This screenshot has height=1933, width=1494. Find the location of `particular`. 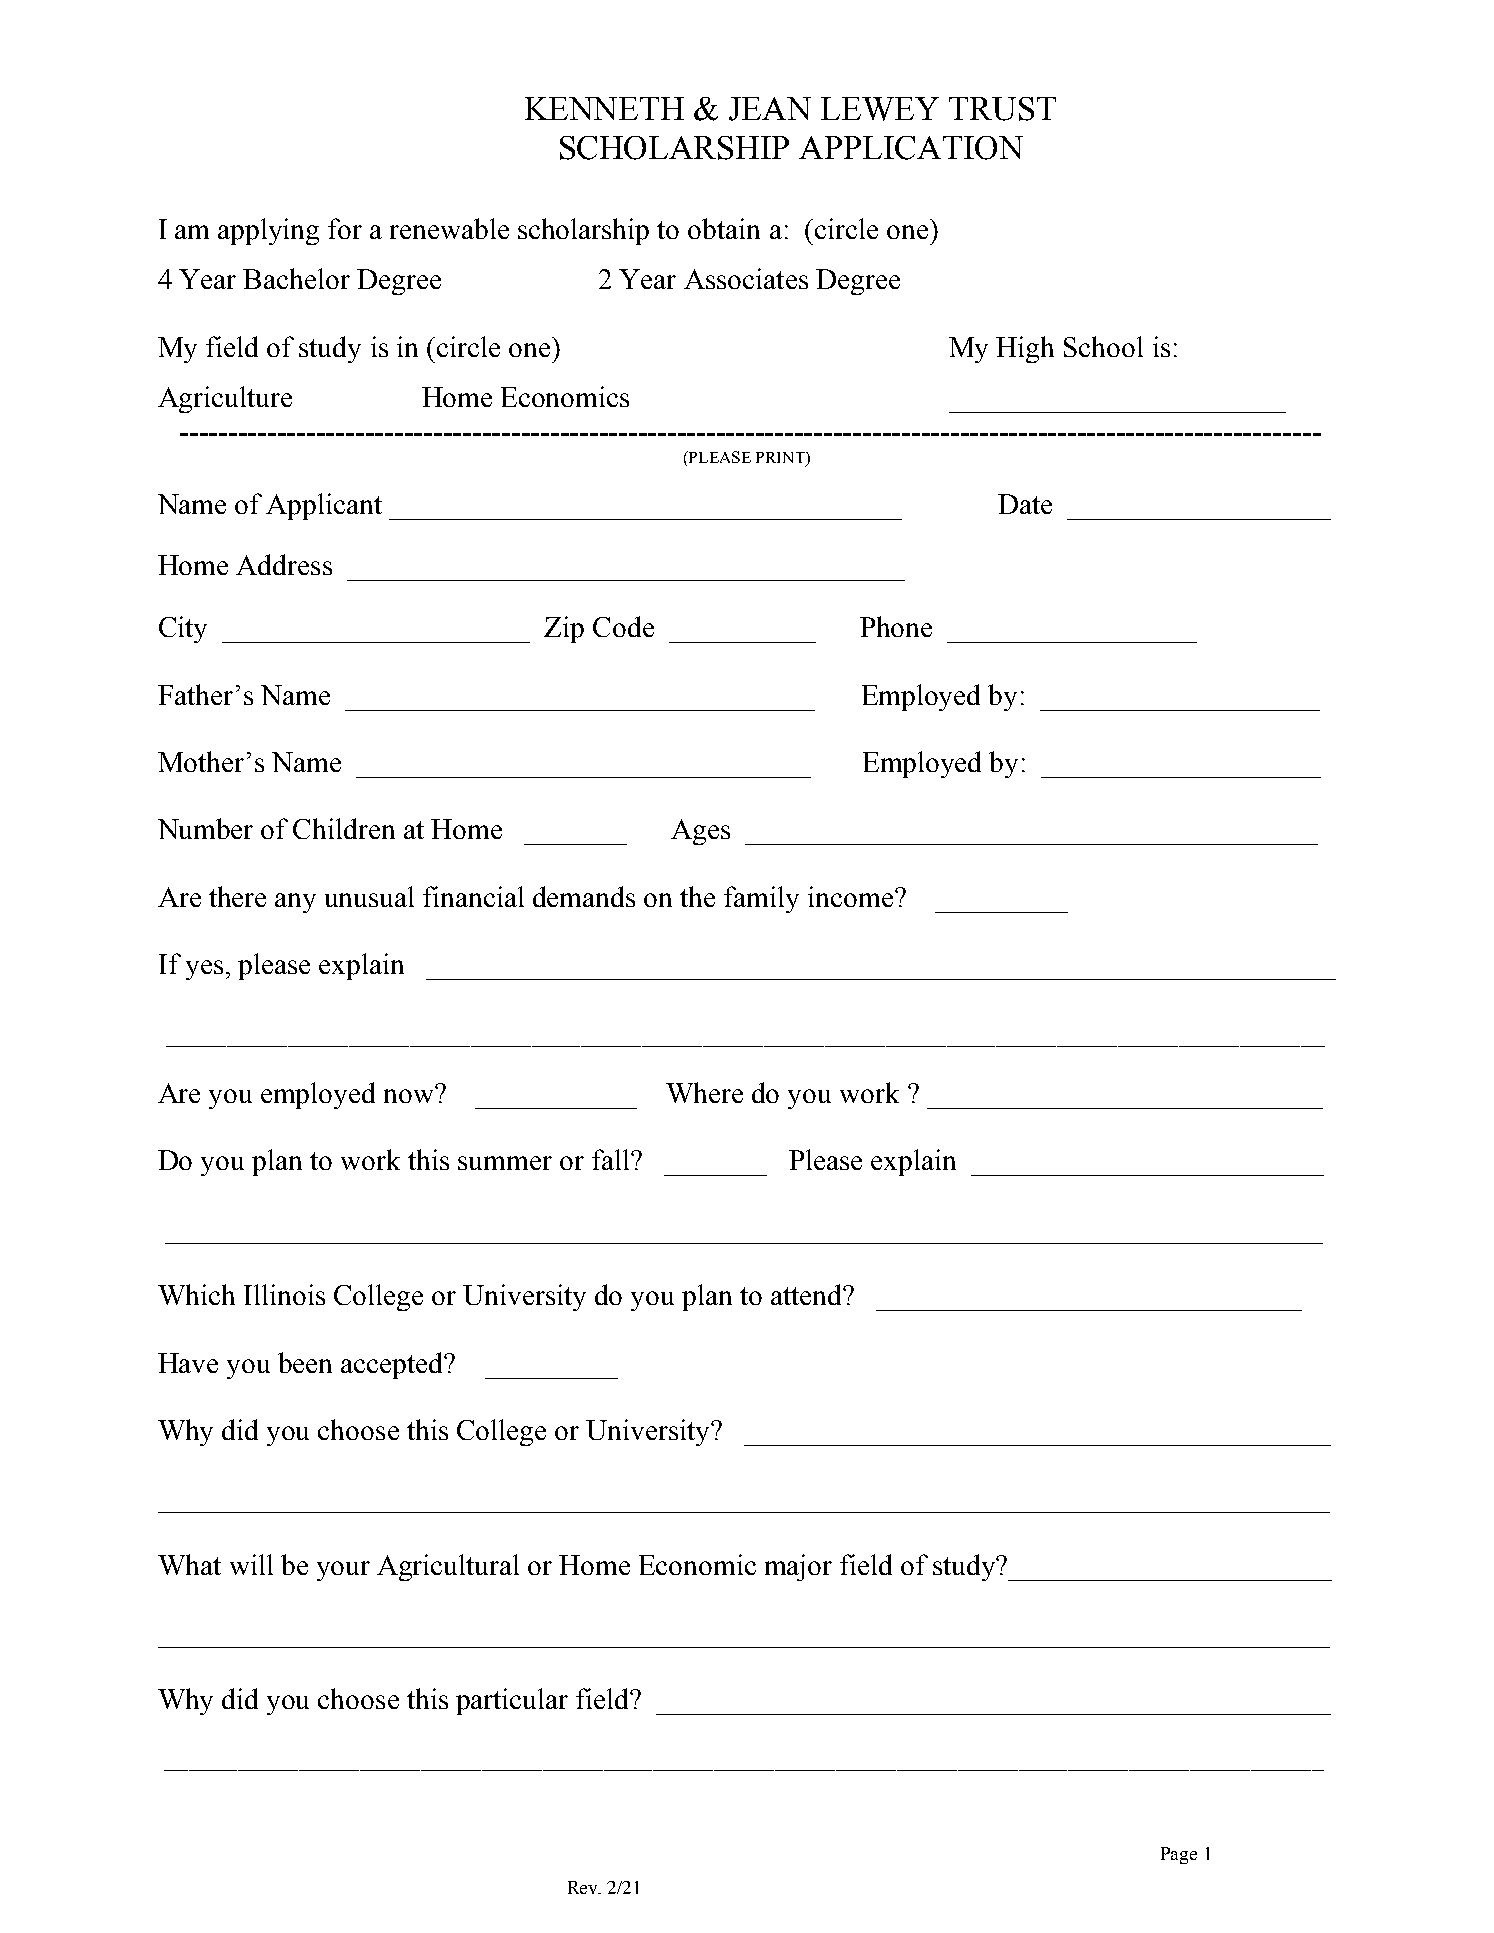

particular is located at coordinates (512, 1701).
